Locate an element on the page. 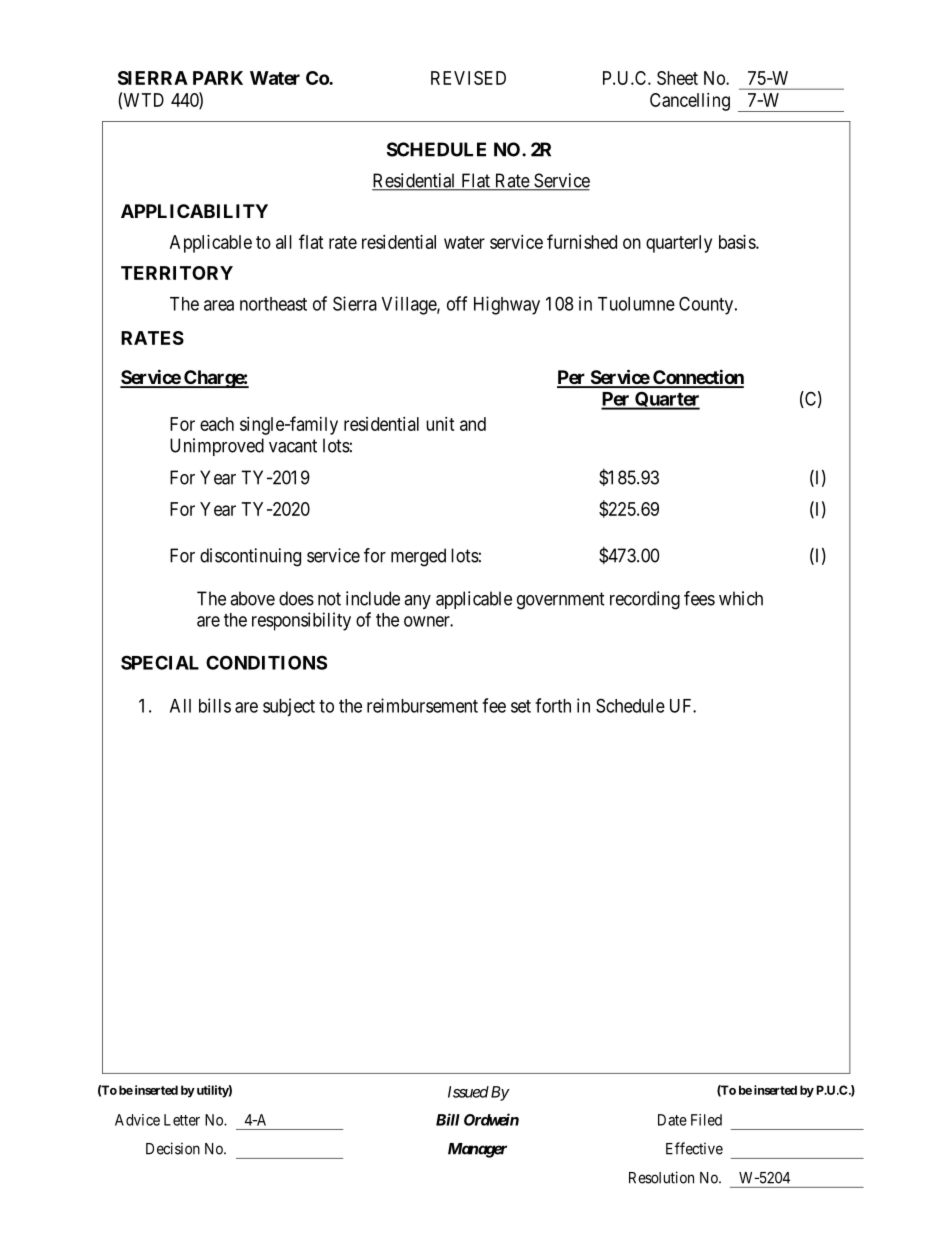  Cancelling is located at coordinates (690, 102).
